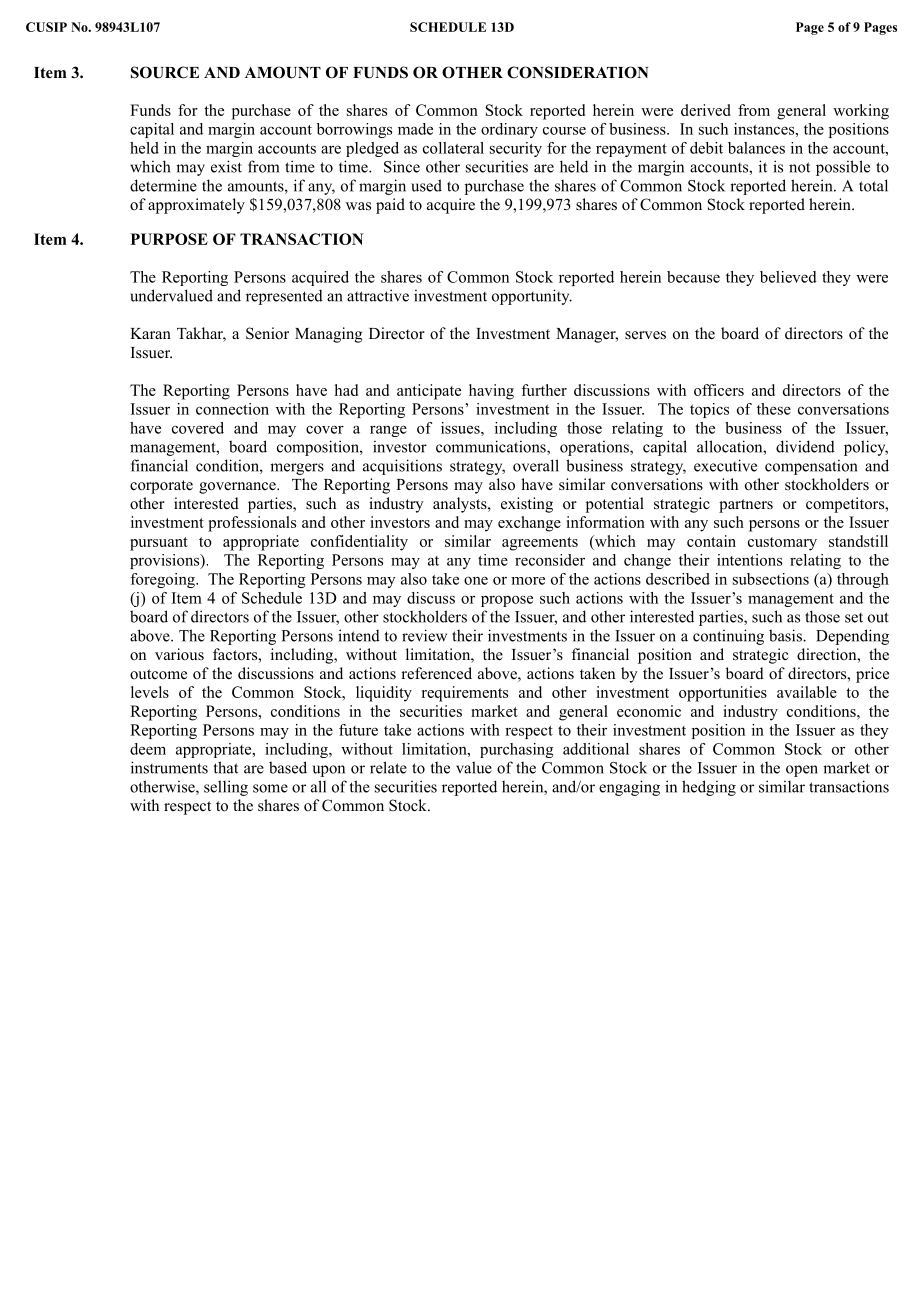 This document has height=1308, width=924. I want to click on that, so click(226, 767).
